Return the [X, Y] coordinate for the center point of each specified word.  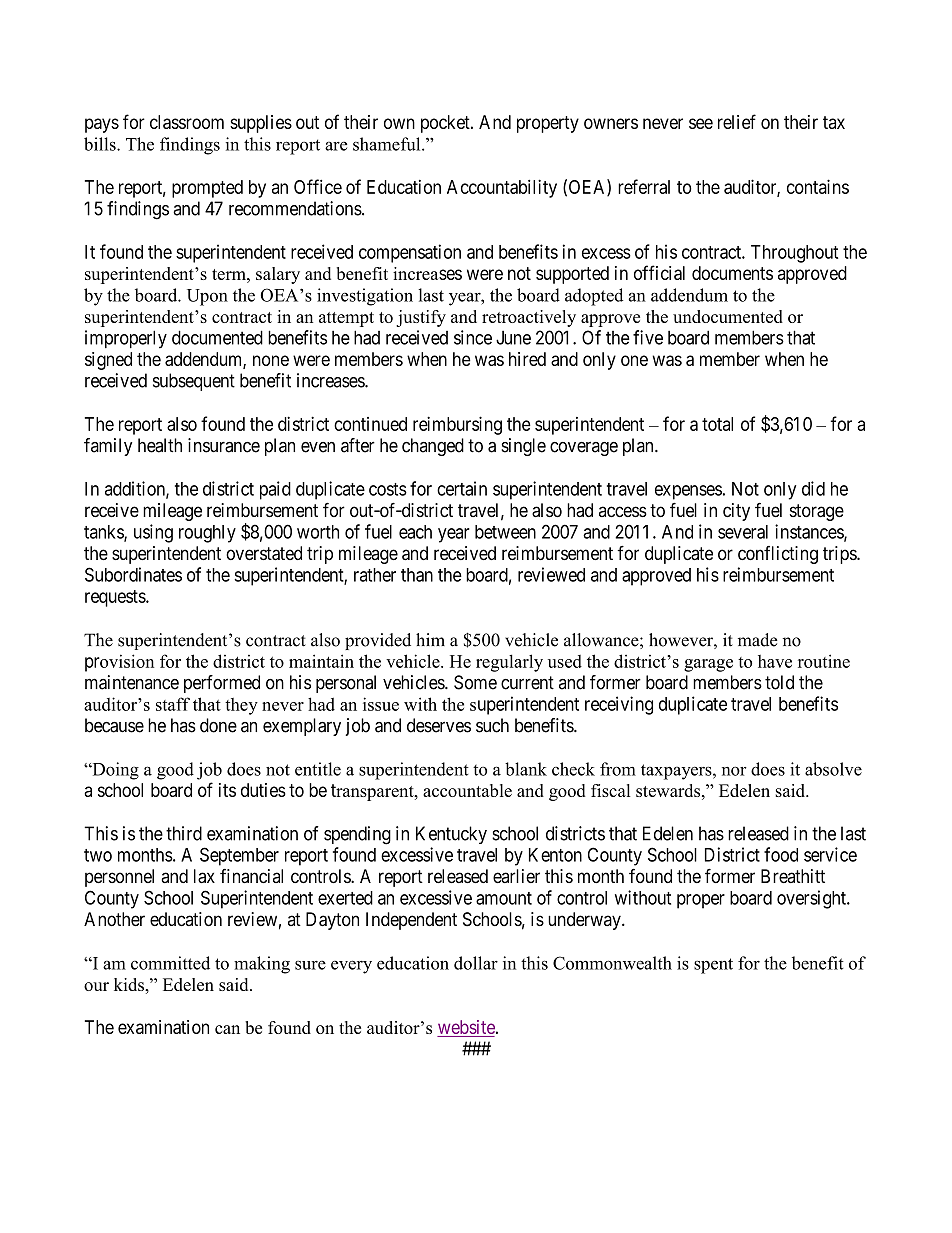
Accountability [502, 188]
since [473, 337]
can [227, 1029]
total [717, 424]
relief [737, 121]
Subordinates [133, 574]
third [184, 833]
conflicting [778, 555]
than [417, 575]
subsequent [194, 382]
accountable [467, 790]
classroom [187, 122]
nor [734, 771]
